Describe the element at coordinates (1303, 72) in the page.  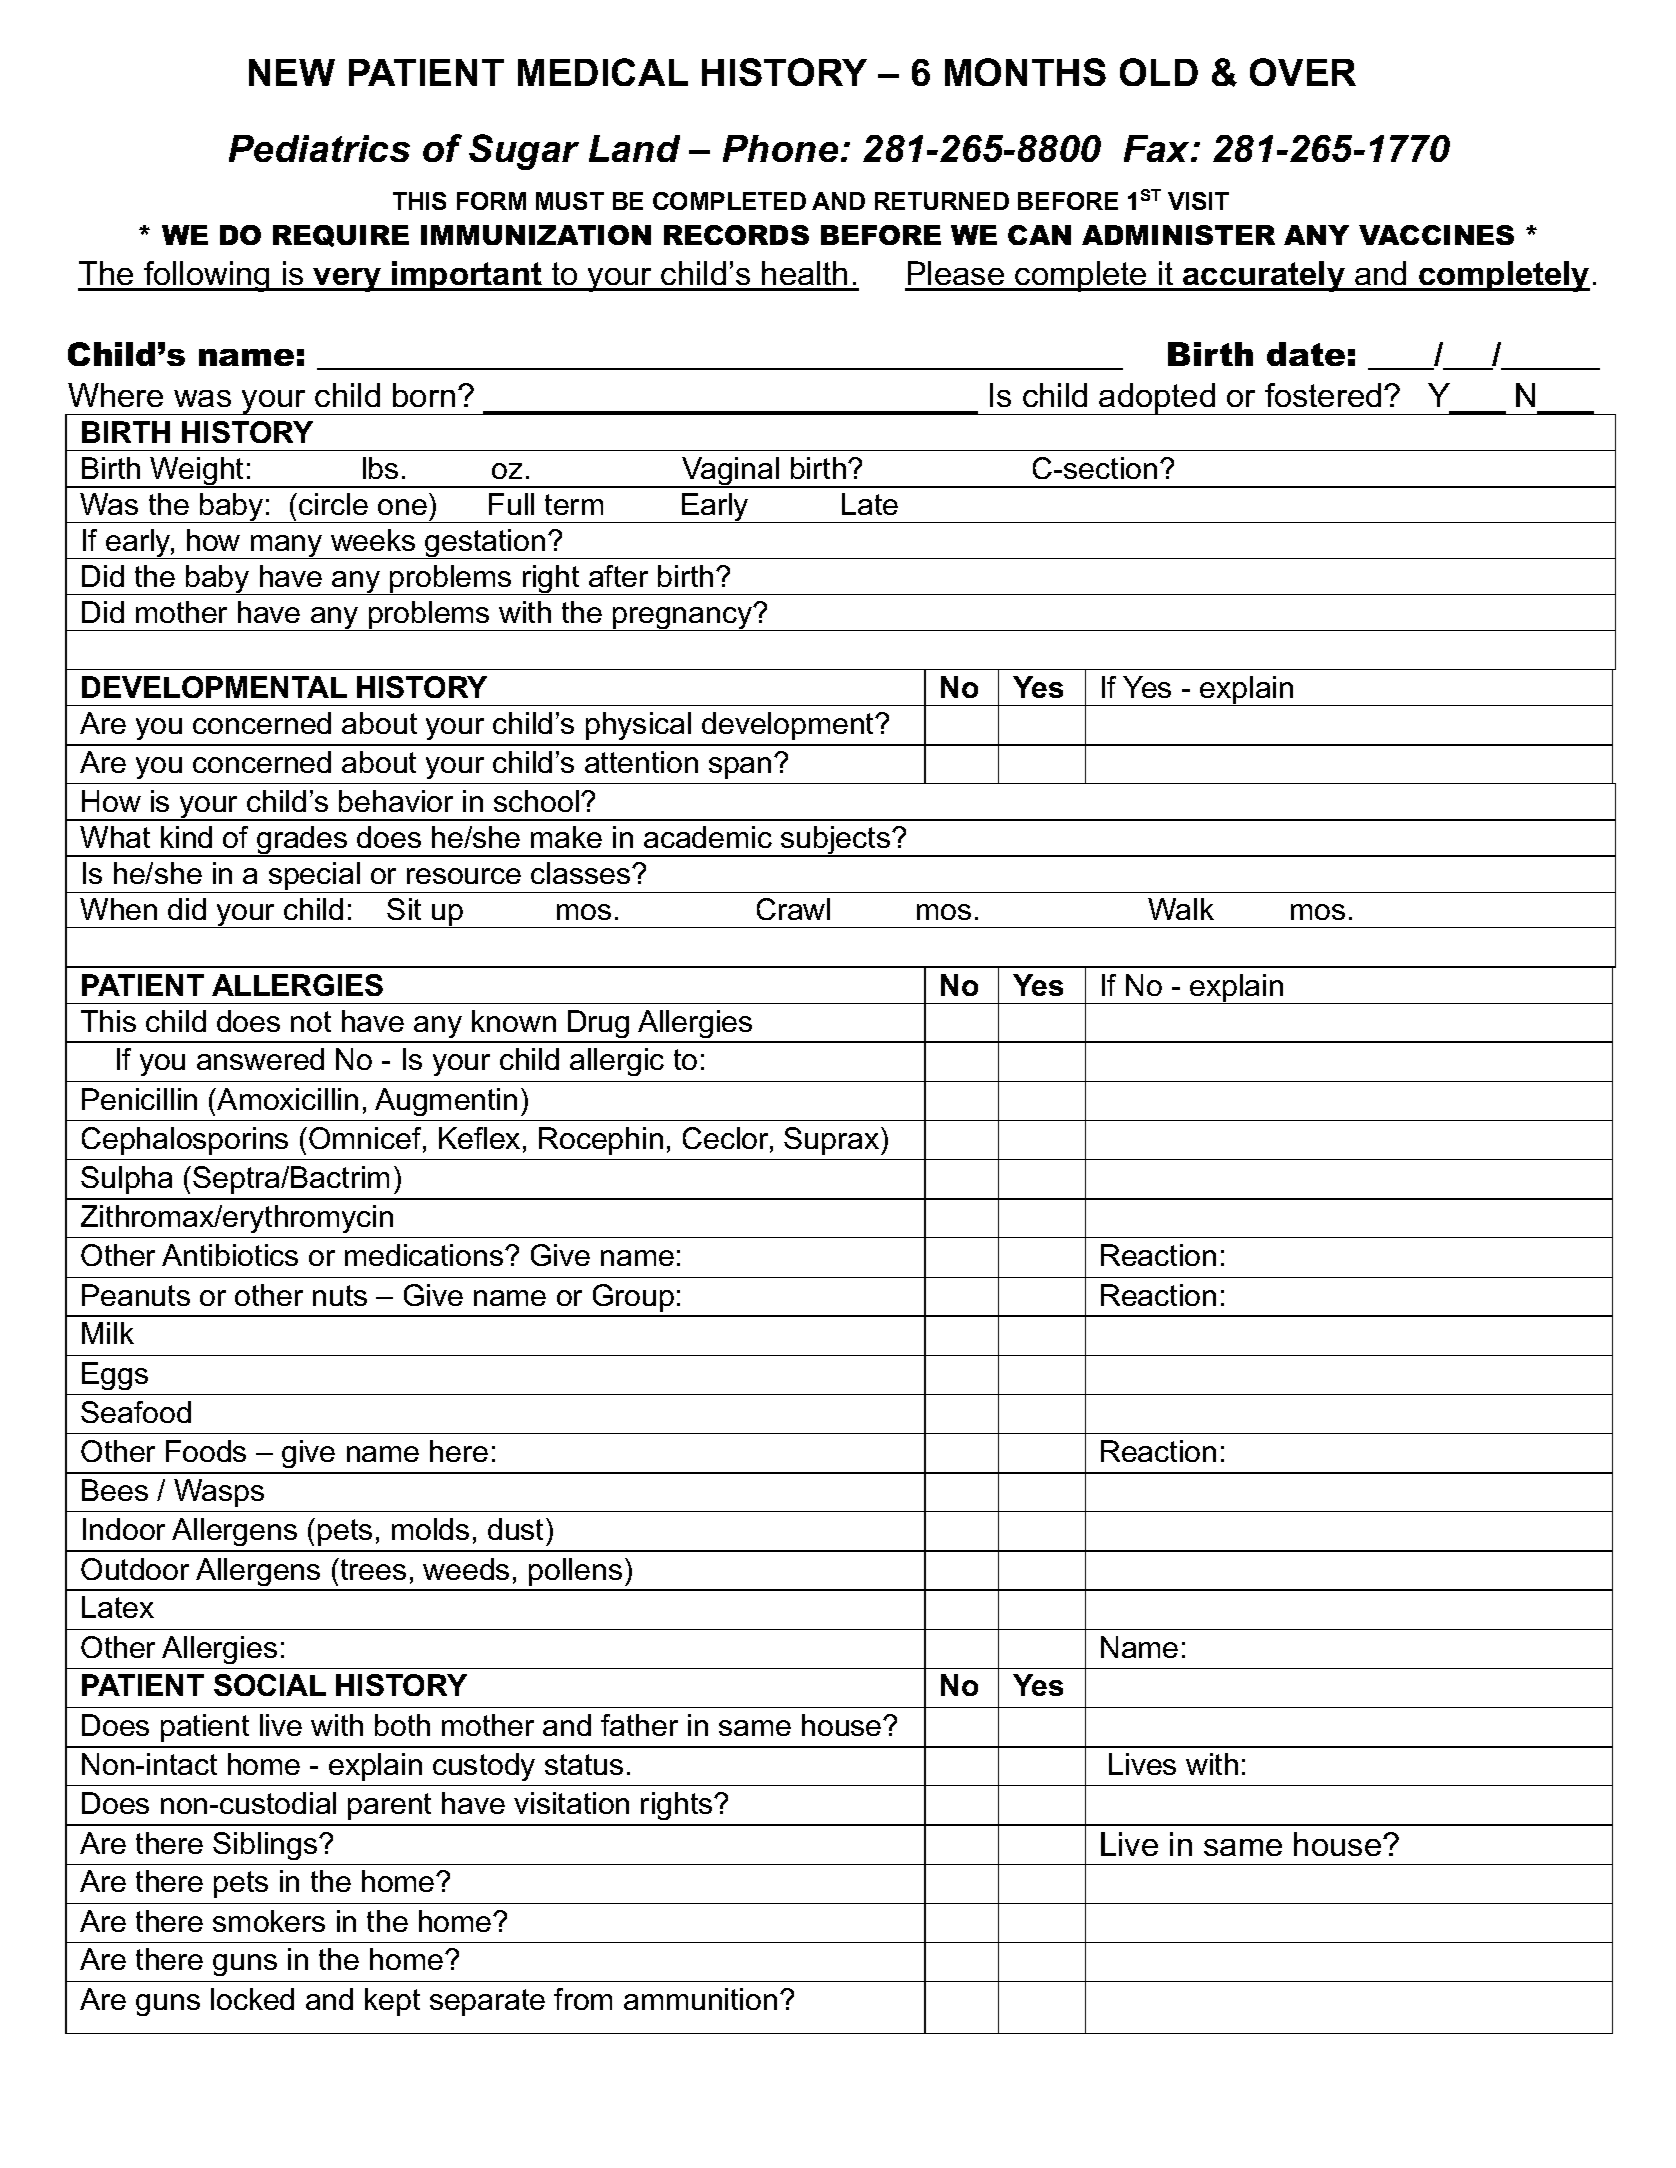
I see `OVER` at that location.
